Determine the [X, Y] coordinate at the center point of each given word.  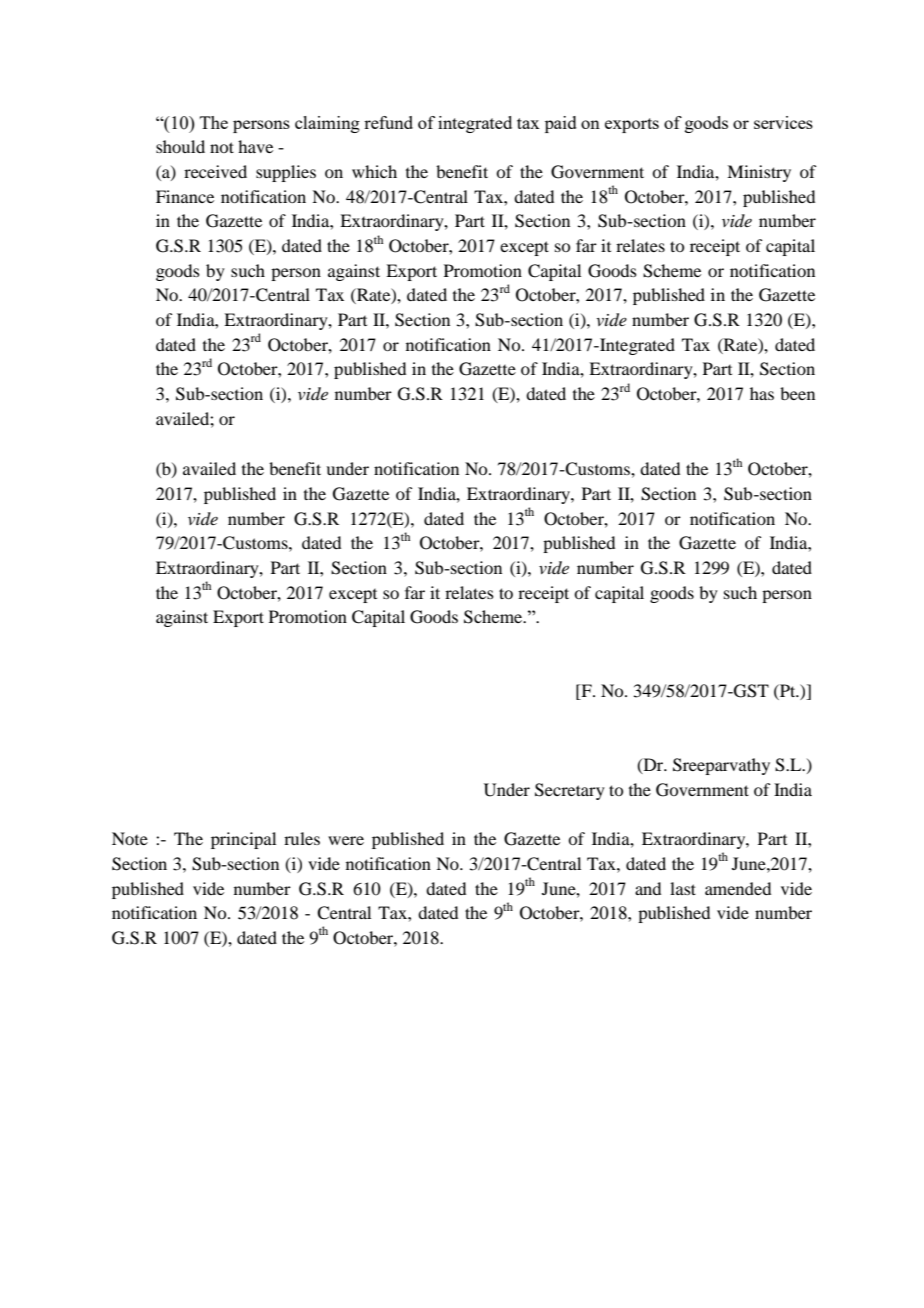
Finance [185, 196]
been [797, 393]
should [180, 146]
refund [388, 122]
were [346, 840]
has [762, 393]
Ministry [759, 173]
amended [738, 888]
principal [243, 840]
